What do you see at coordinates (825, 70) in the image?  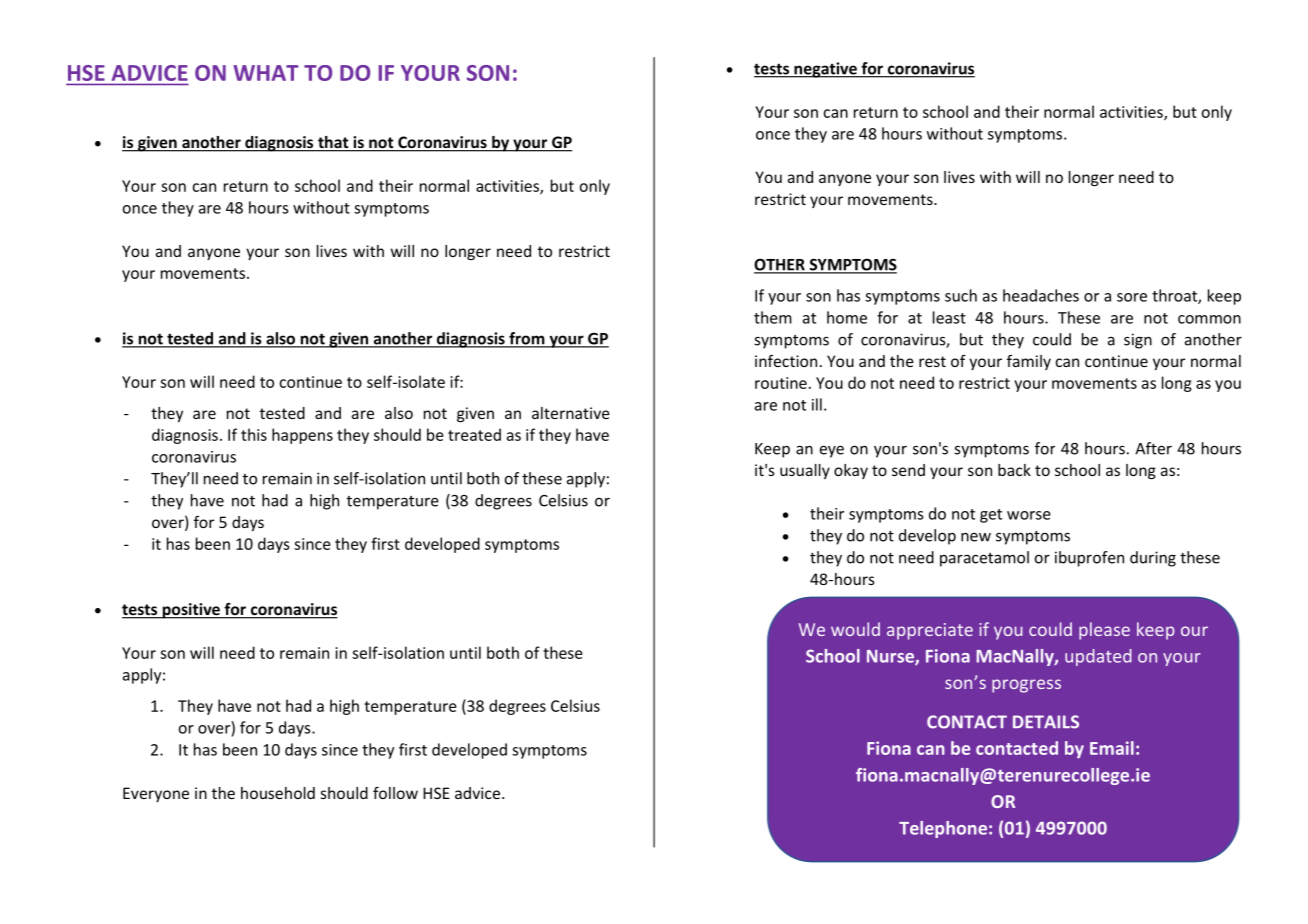 I see `negative` at bounding box center [825, 70].
